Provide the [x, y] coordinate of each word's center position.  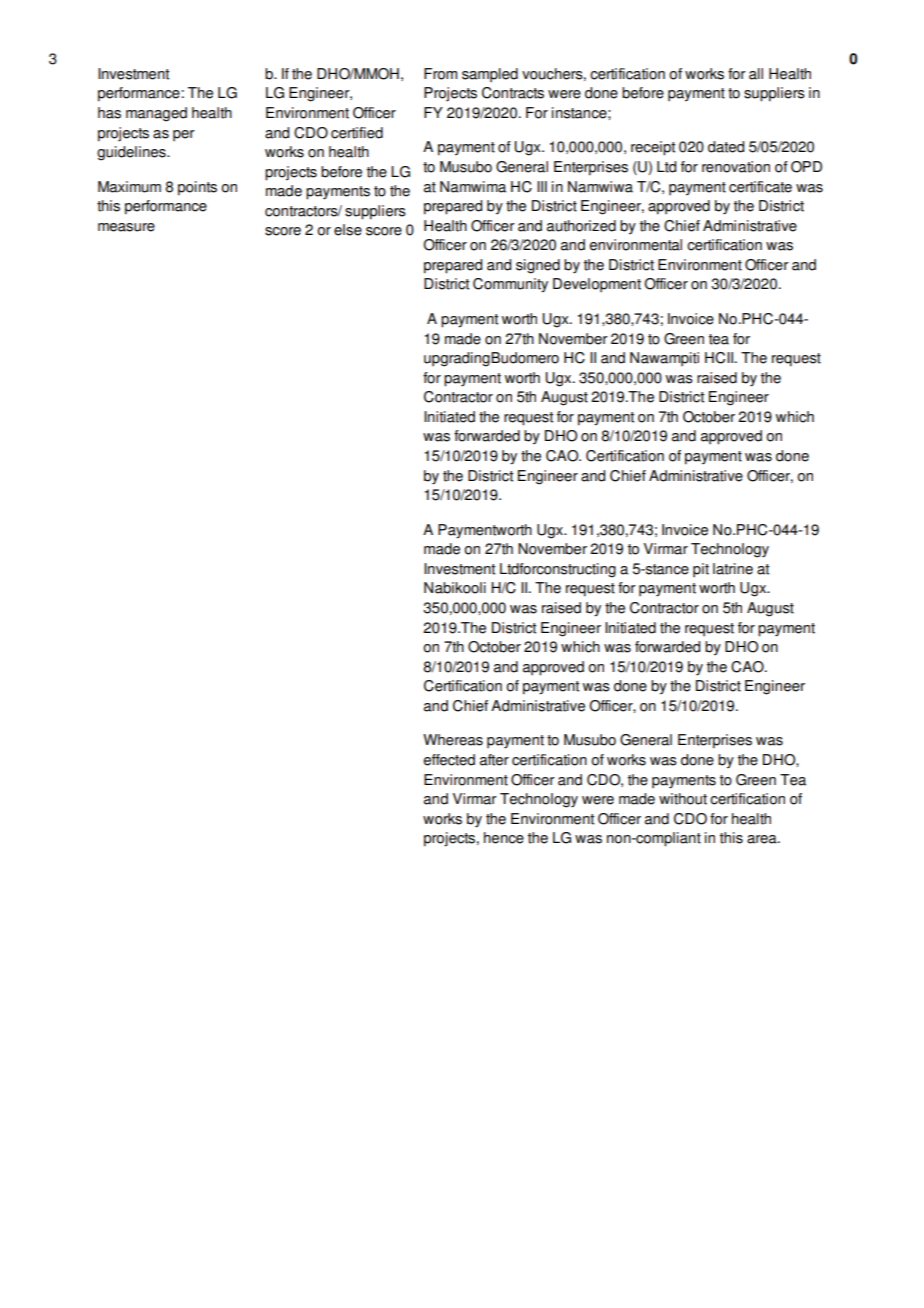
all [756, 74]
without [683, 799]
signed [538, 266]
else [348, 230]
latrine [733, 569]
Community [510, 285]
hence [504, 838]
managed [156, 114]
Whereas [453, 740]
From [440, 74]
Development [597, 285]
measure [126, 227]
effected [449, 760]
